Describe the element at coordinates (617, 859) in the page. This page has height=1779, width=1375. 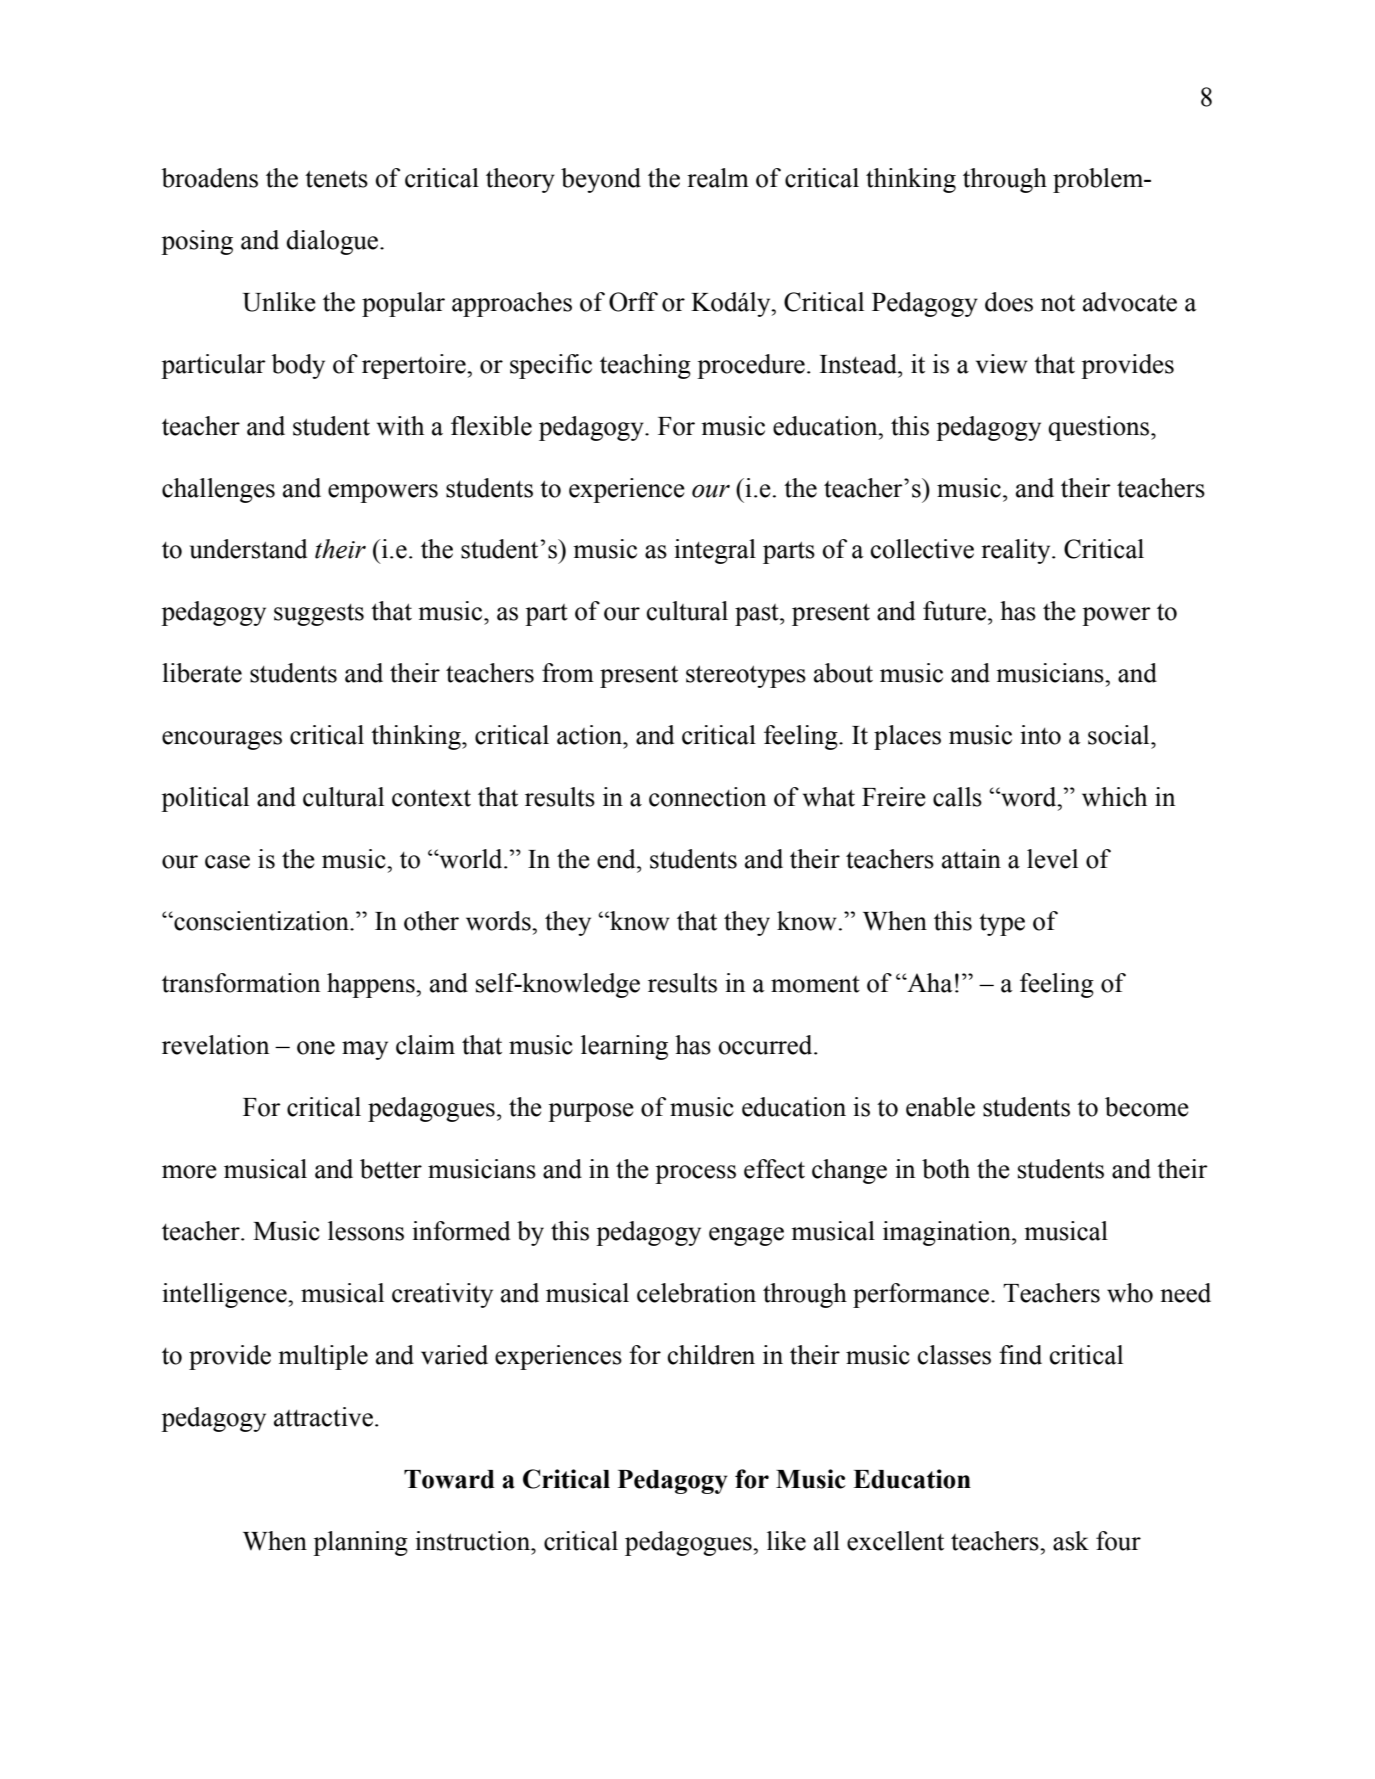
I see `end` at that location.
